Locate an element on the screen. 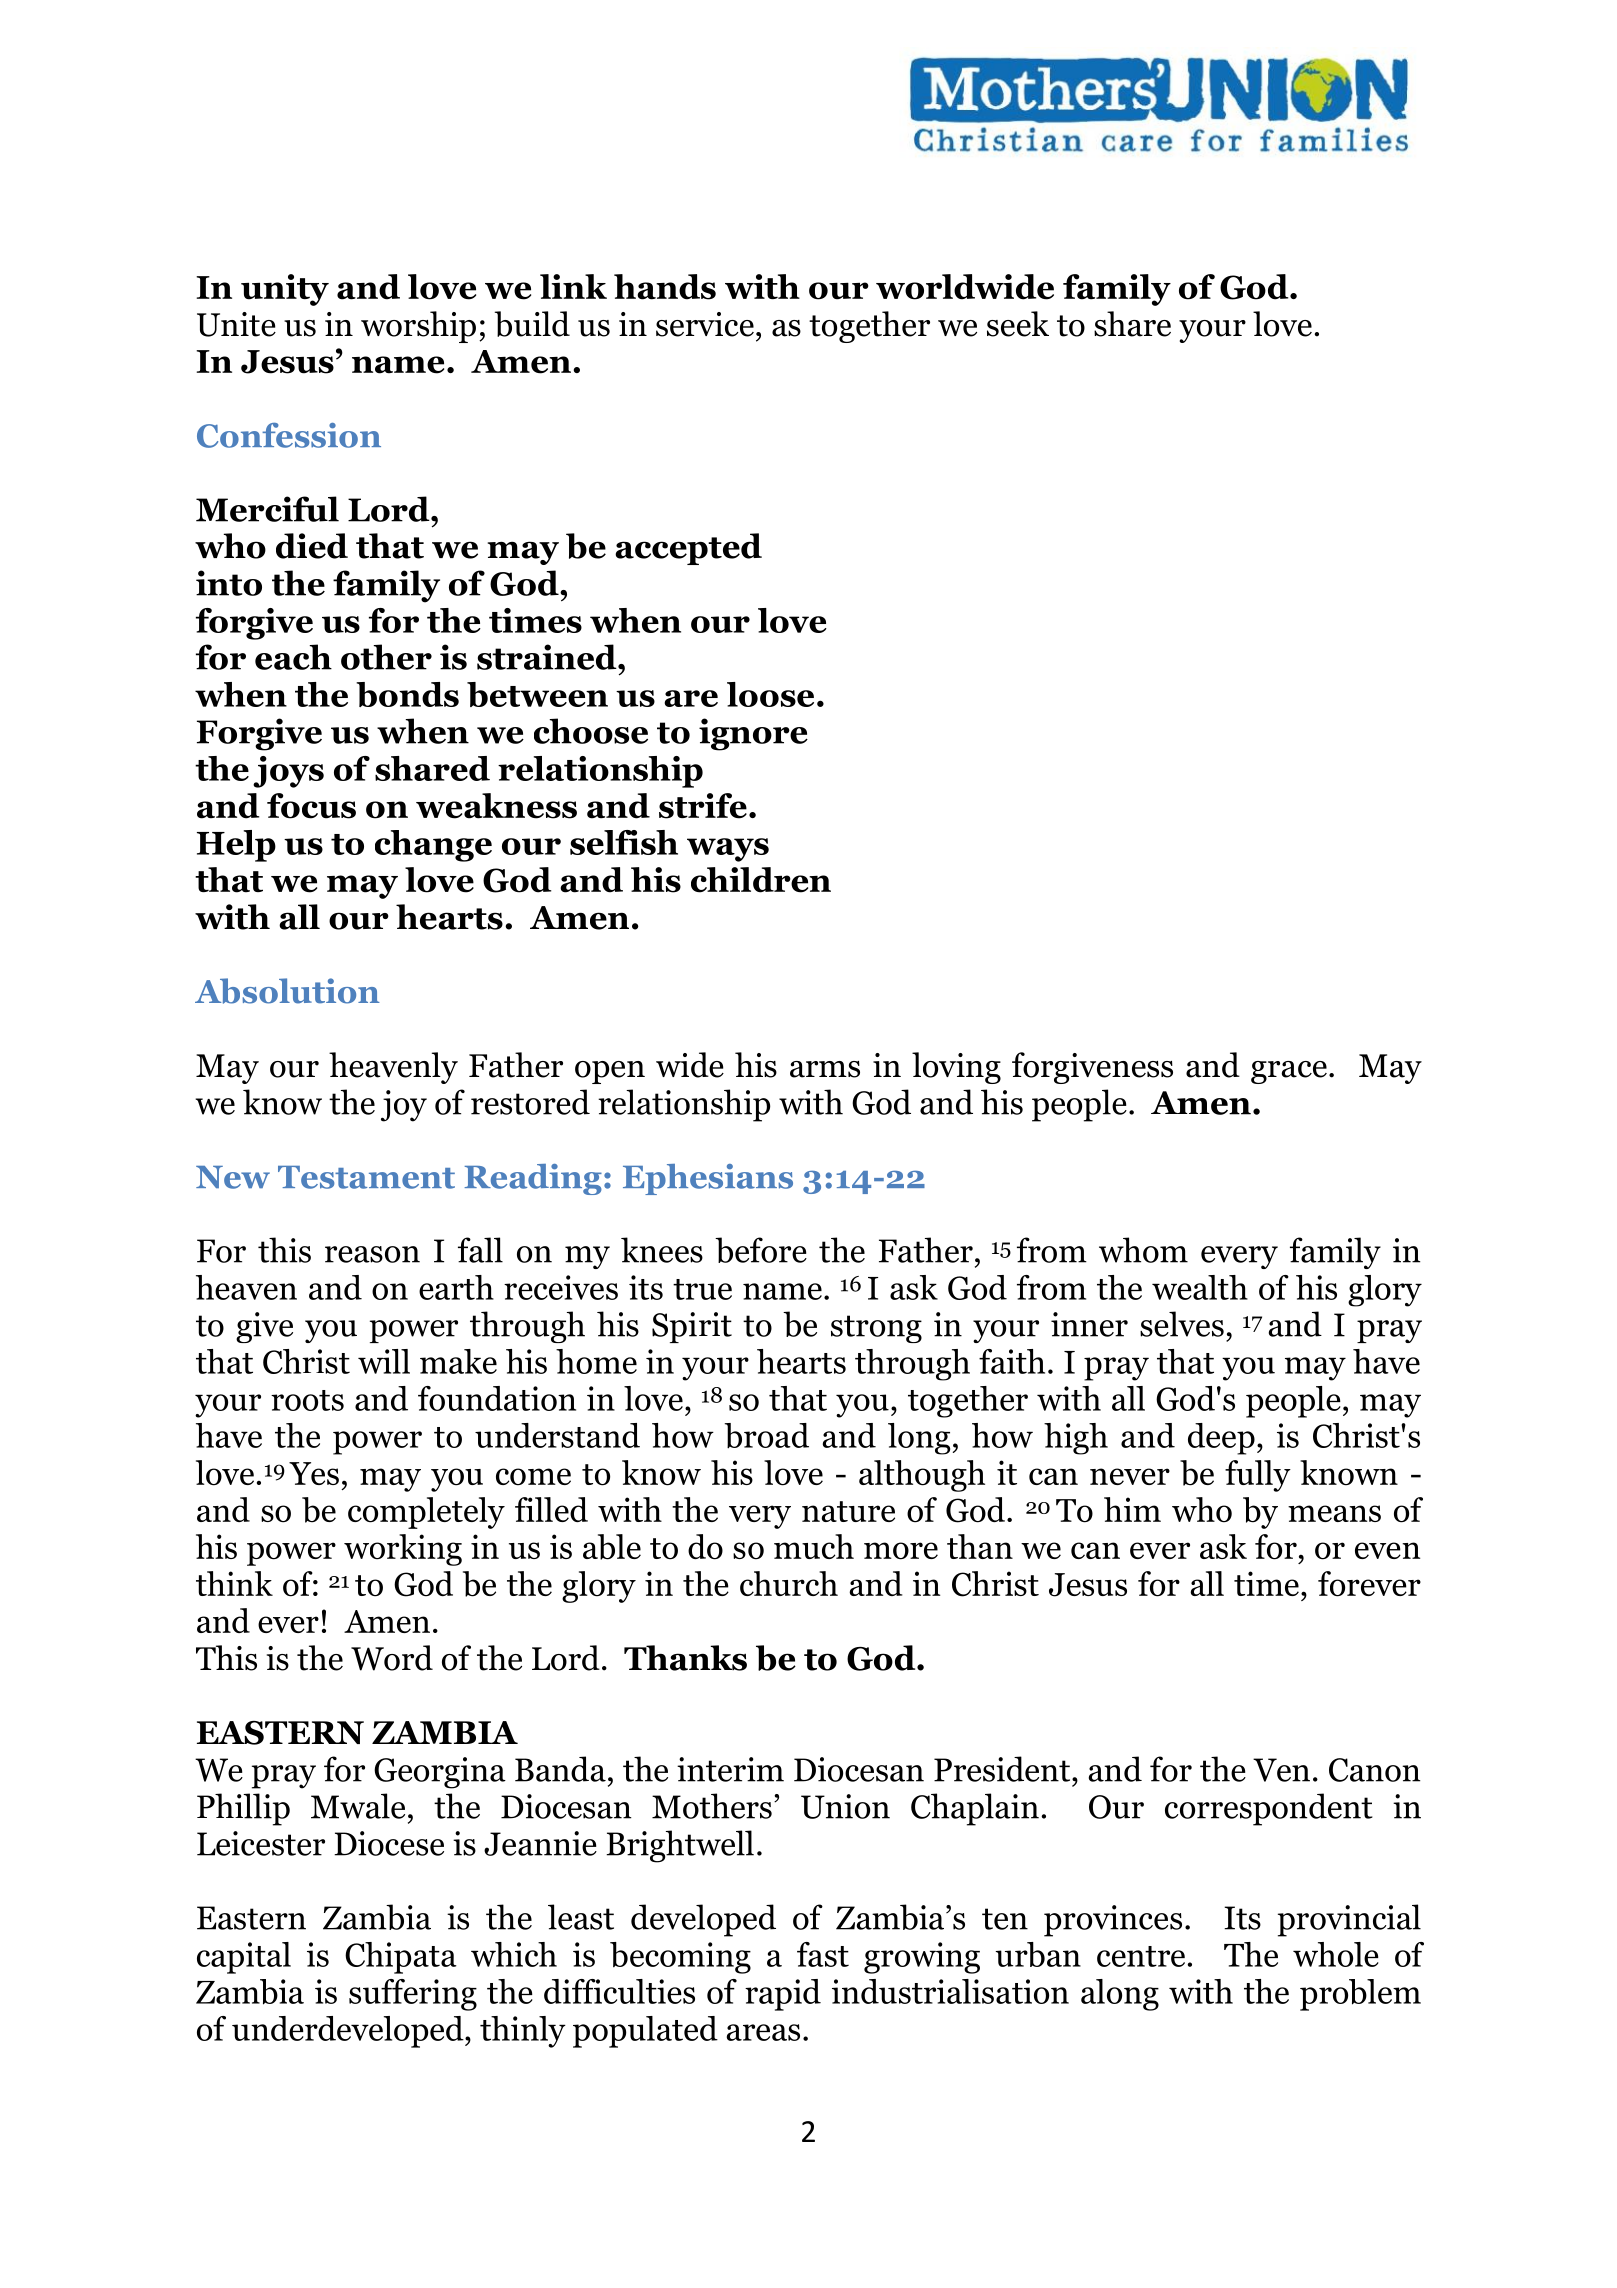 This screenshot has width=1617, height=2288. church is located at coordinates (789, 1583).
